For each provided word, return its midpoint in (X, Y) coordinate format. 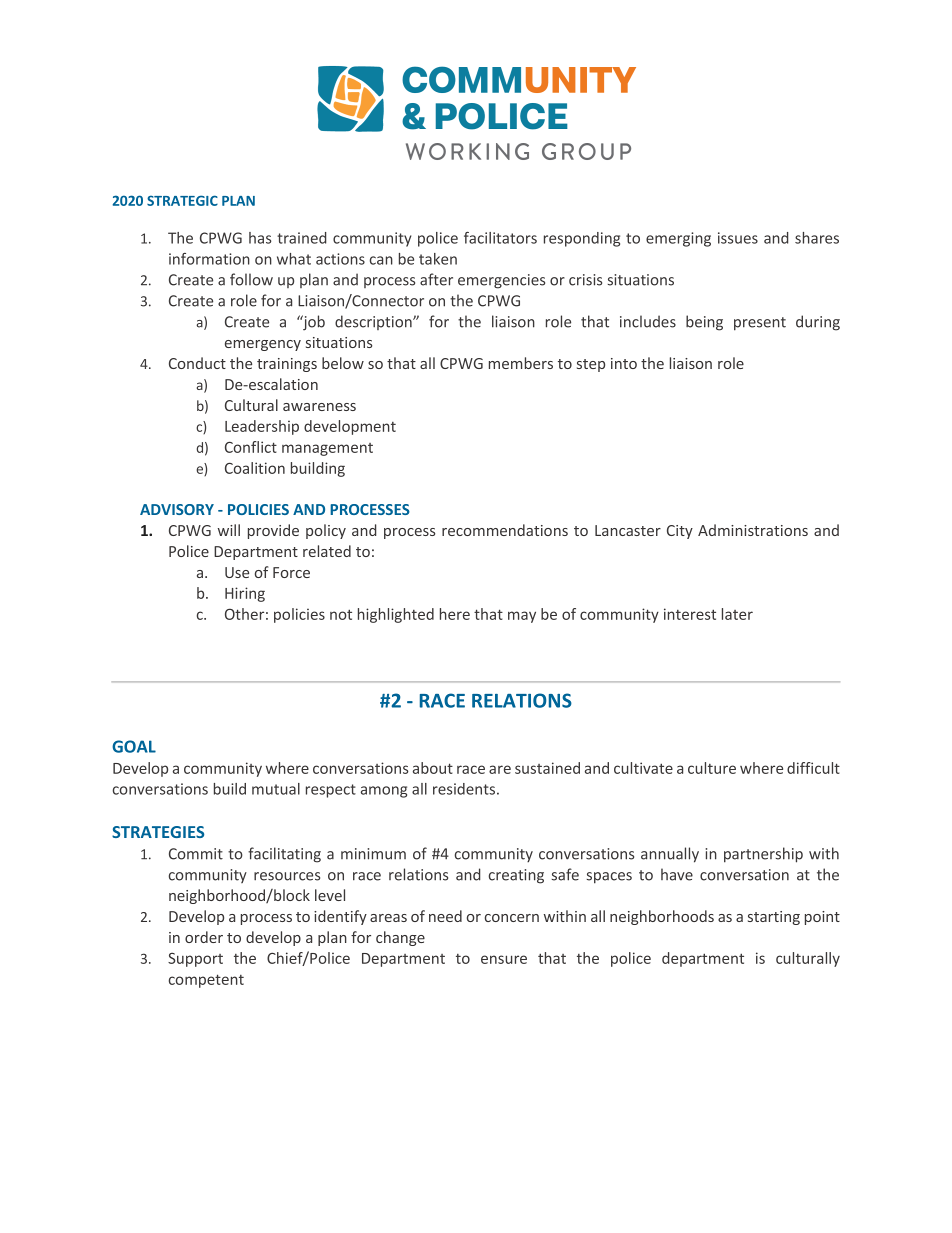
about (433, 768)
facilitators (500, 238)
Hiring (245, 594)
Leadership (262, 427)
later (737, 614)
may (522, 617)
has (260, 238)
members (521, 363)
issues (738, 238)
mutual (276, 789)
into (624, 363)
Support (195, 960)
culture (712, 768)
